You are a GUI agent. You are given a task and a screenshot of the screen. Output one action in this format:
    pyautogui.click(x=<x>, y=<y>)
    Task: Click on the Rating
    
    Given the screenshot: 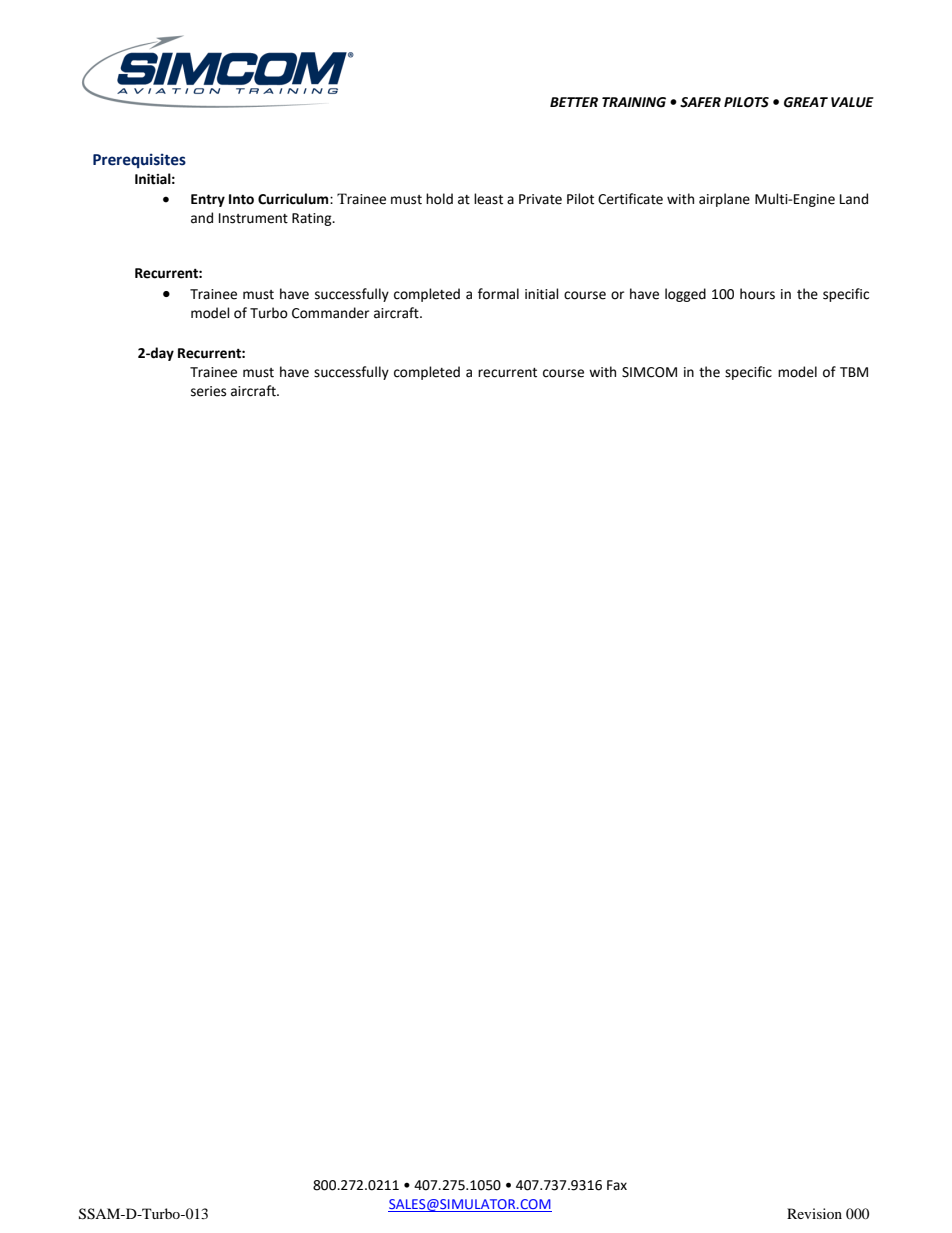 What is the action you would take?
    pyautogui.click(x=313, y=219)
